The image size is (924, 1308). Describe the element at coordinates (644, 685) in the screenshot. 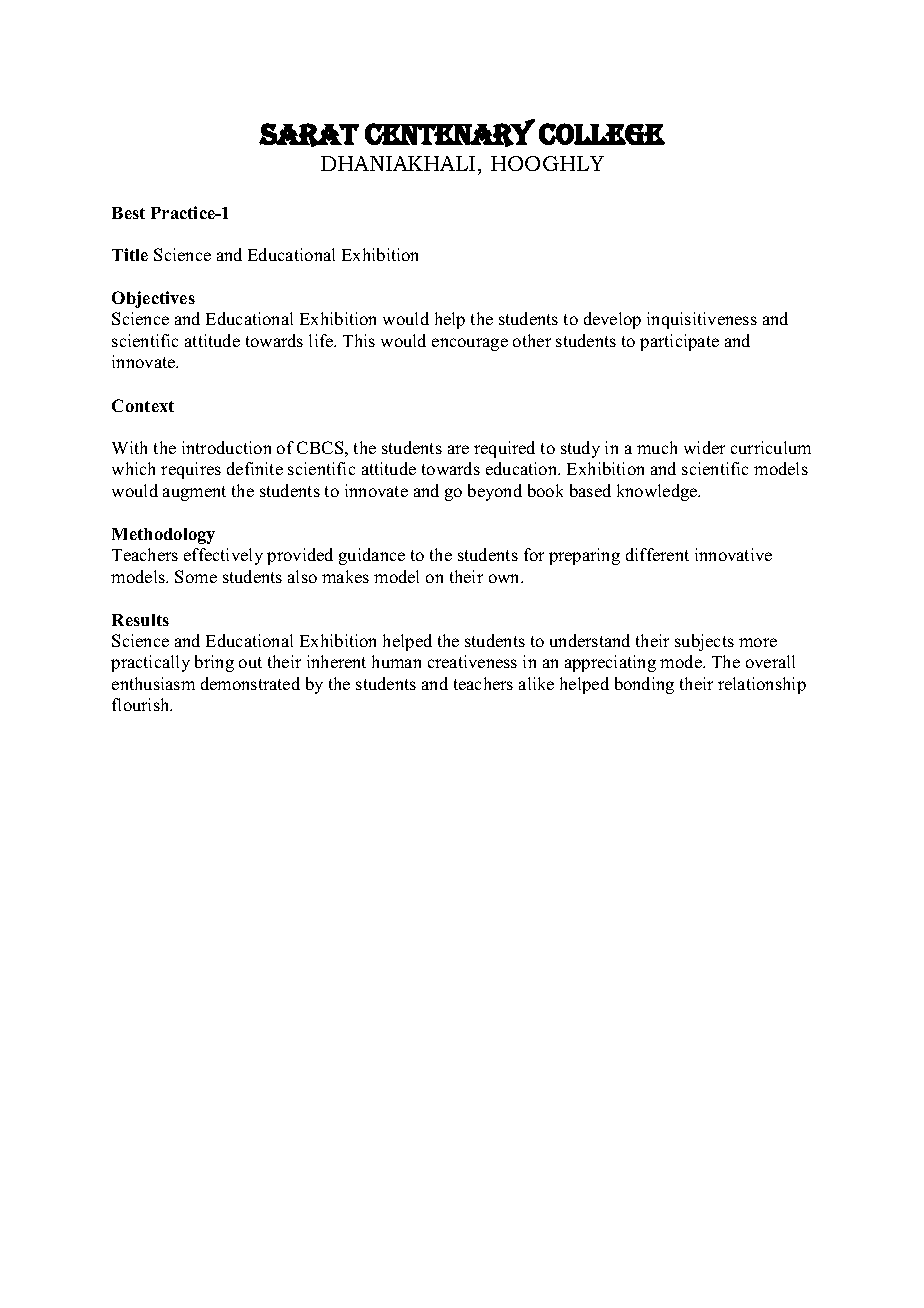

I see `bonding` at that location.
